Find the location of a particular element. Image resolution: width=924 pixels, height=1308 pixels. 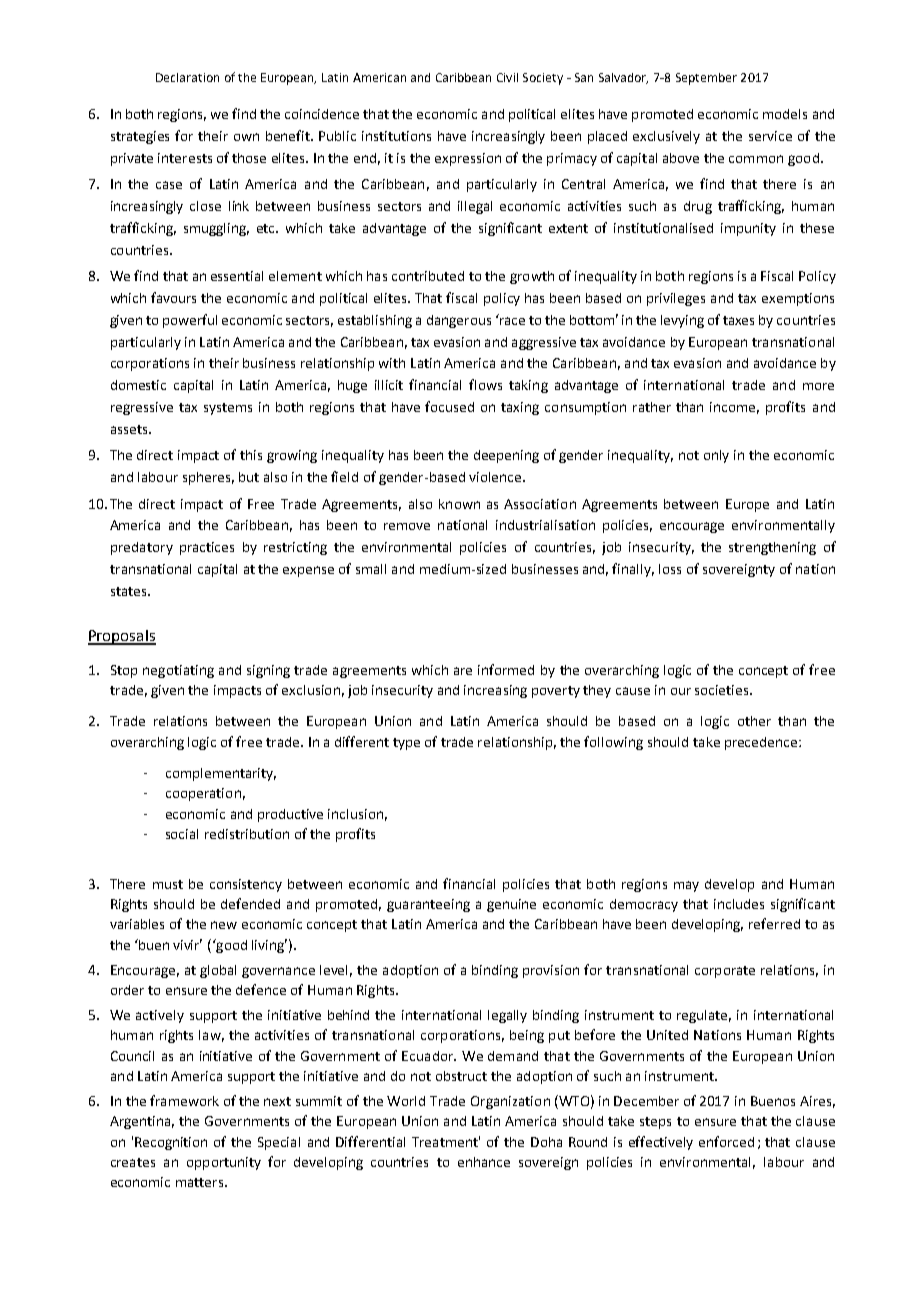

deepening is located at coordinates (506, 456).
